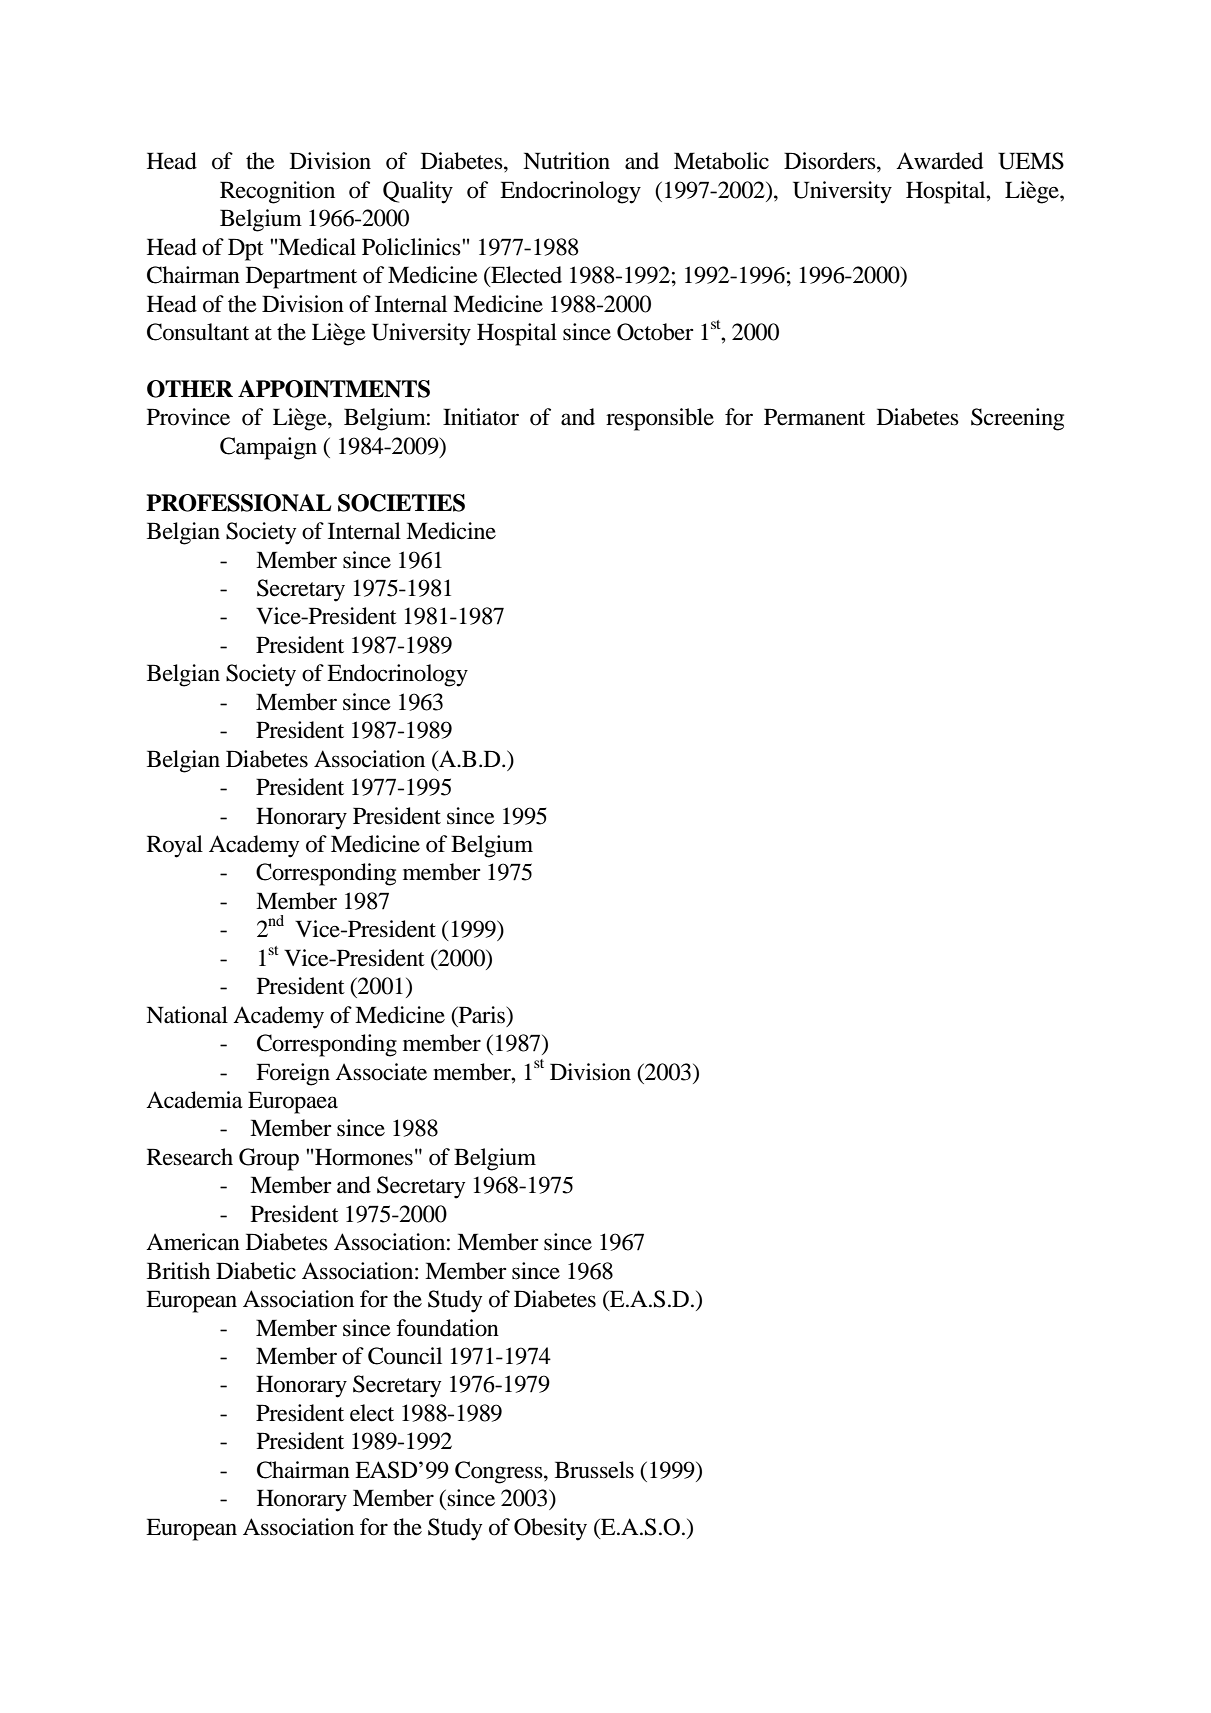  Describe the element at coordinates (401, 503) in the page. I see `SOCIETIES` at that location.
